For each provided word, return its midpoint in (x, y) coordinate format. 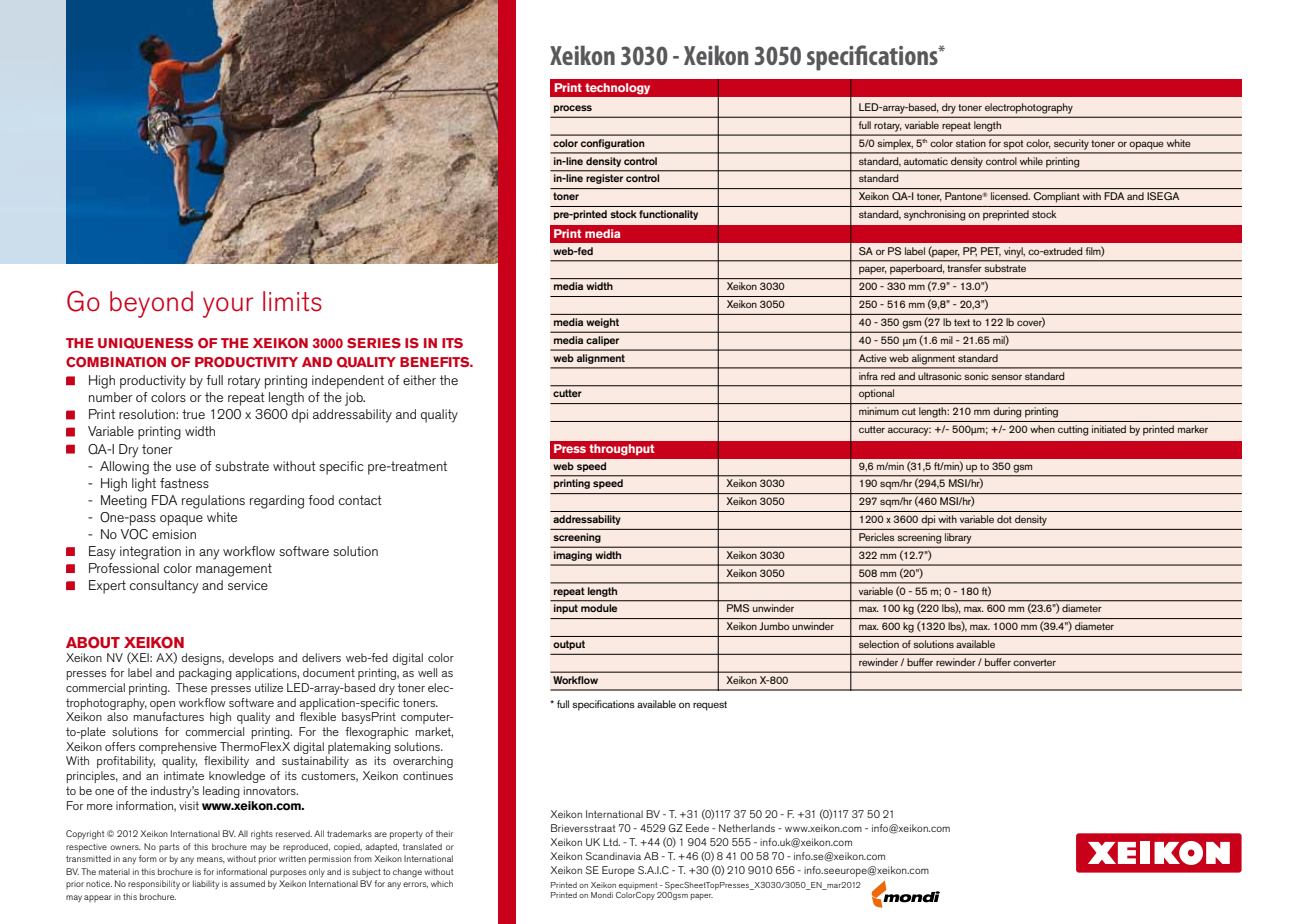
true (193, 414)
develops (251, 659)
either (419, 380)
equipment (638, 886)
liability (206, 884)
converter (1034, 662)
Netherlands (747, 828)
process (573, 109)
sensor (1006, 377)
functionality (668, 215)
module (599, 608)
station (971, 143)
